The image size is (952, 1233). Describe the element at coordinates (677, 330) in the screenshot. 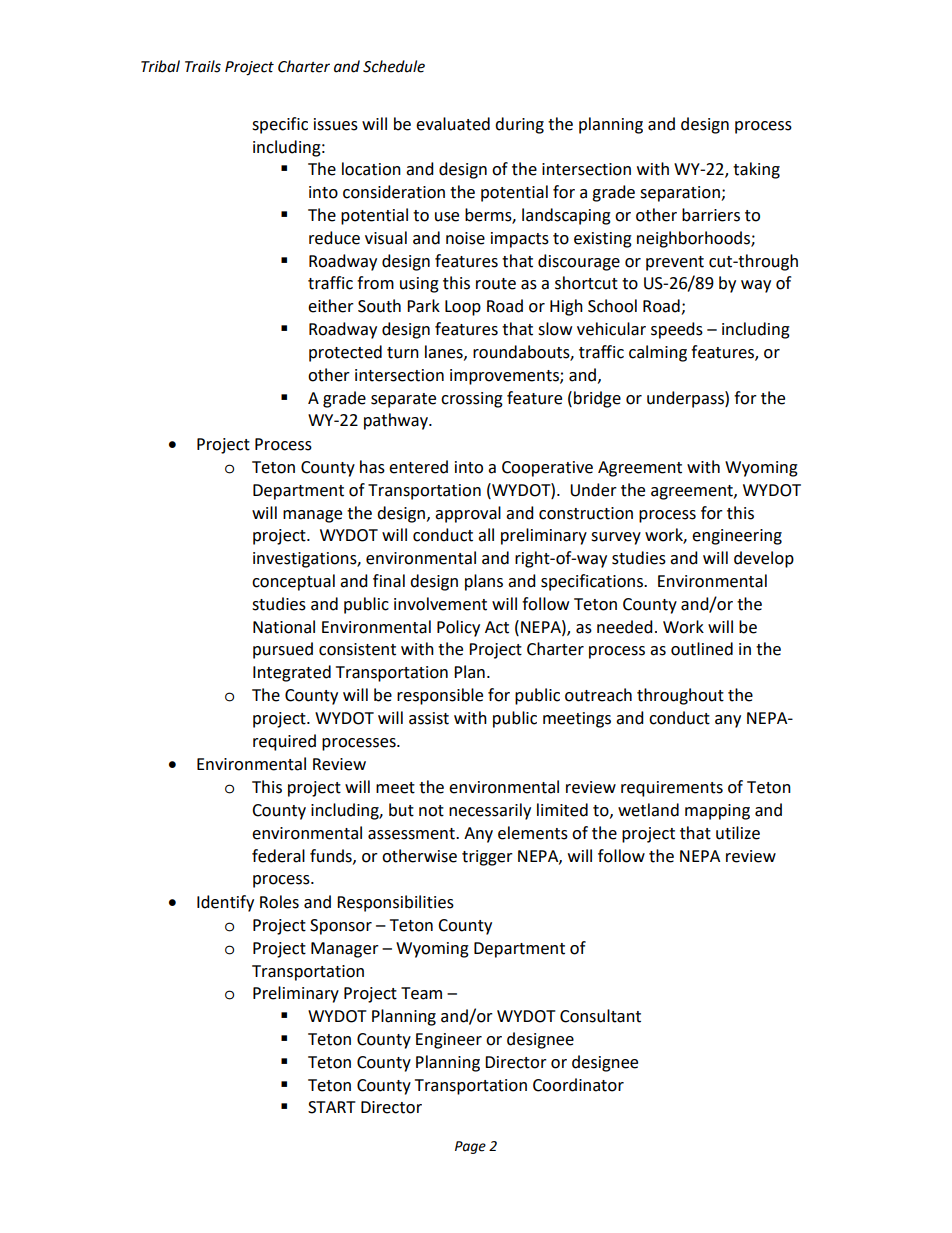

I see `speeds` at that location.
